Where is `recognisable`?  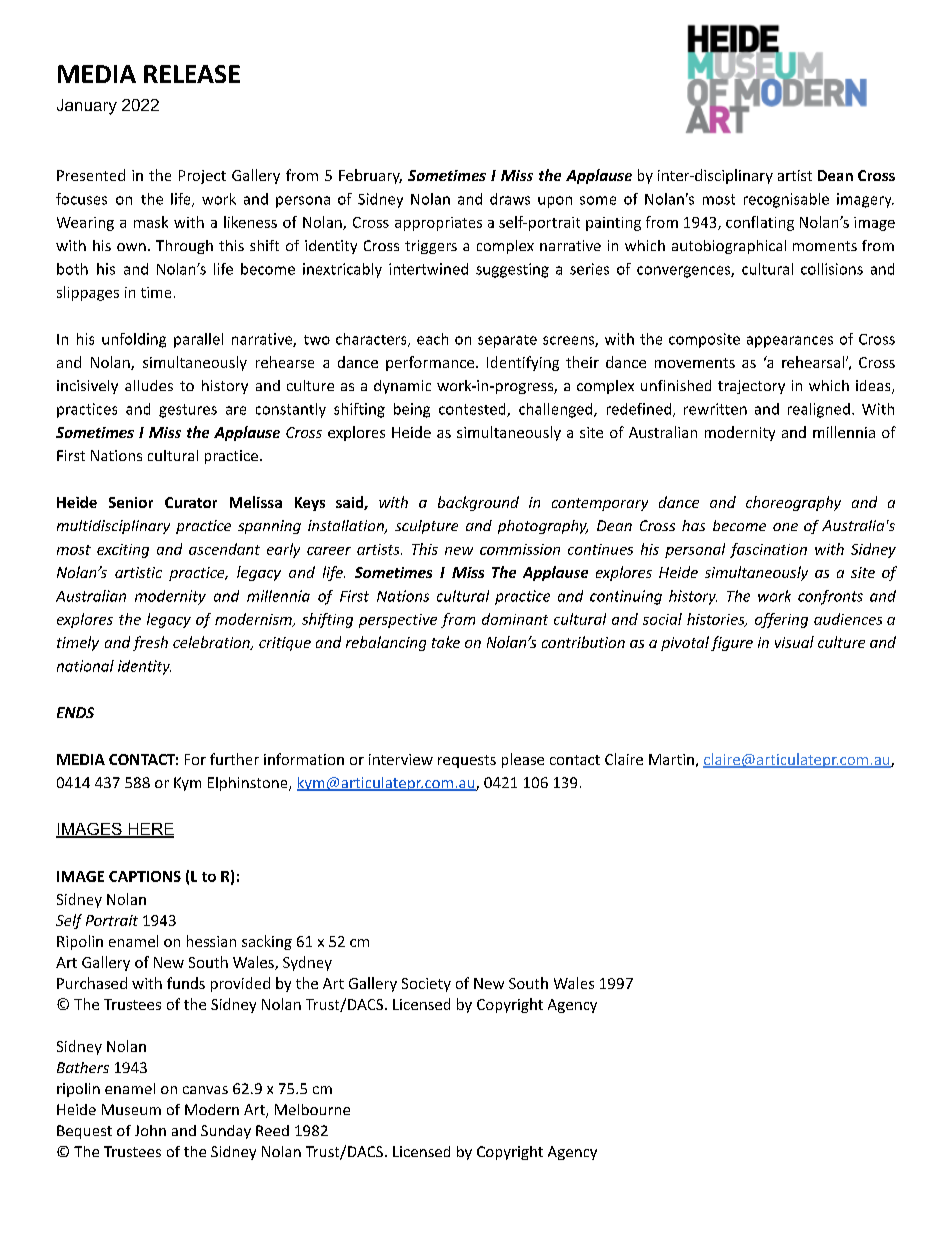
recognisable is located at coordinates (786, 200).
